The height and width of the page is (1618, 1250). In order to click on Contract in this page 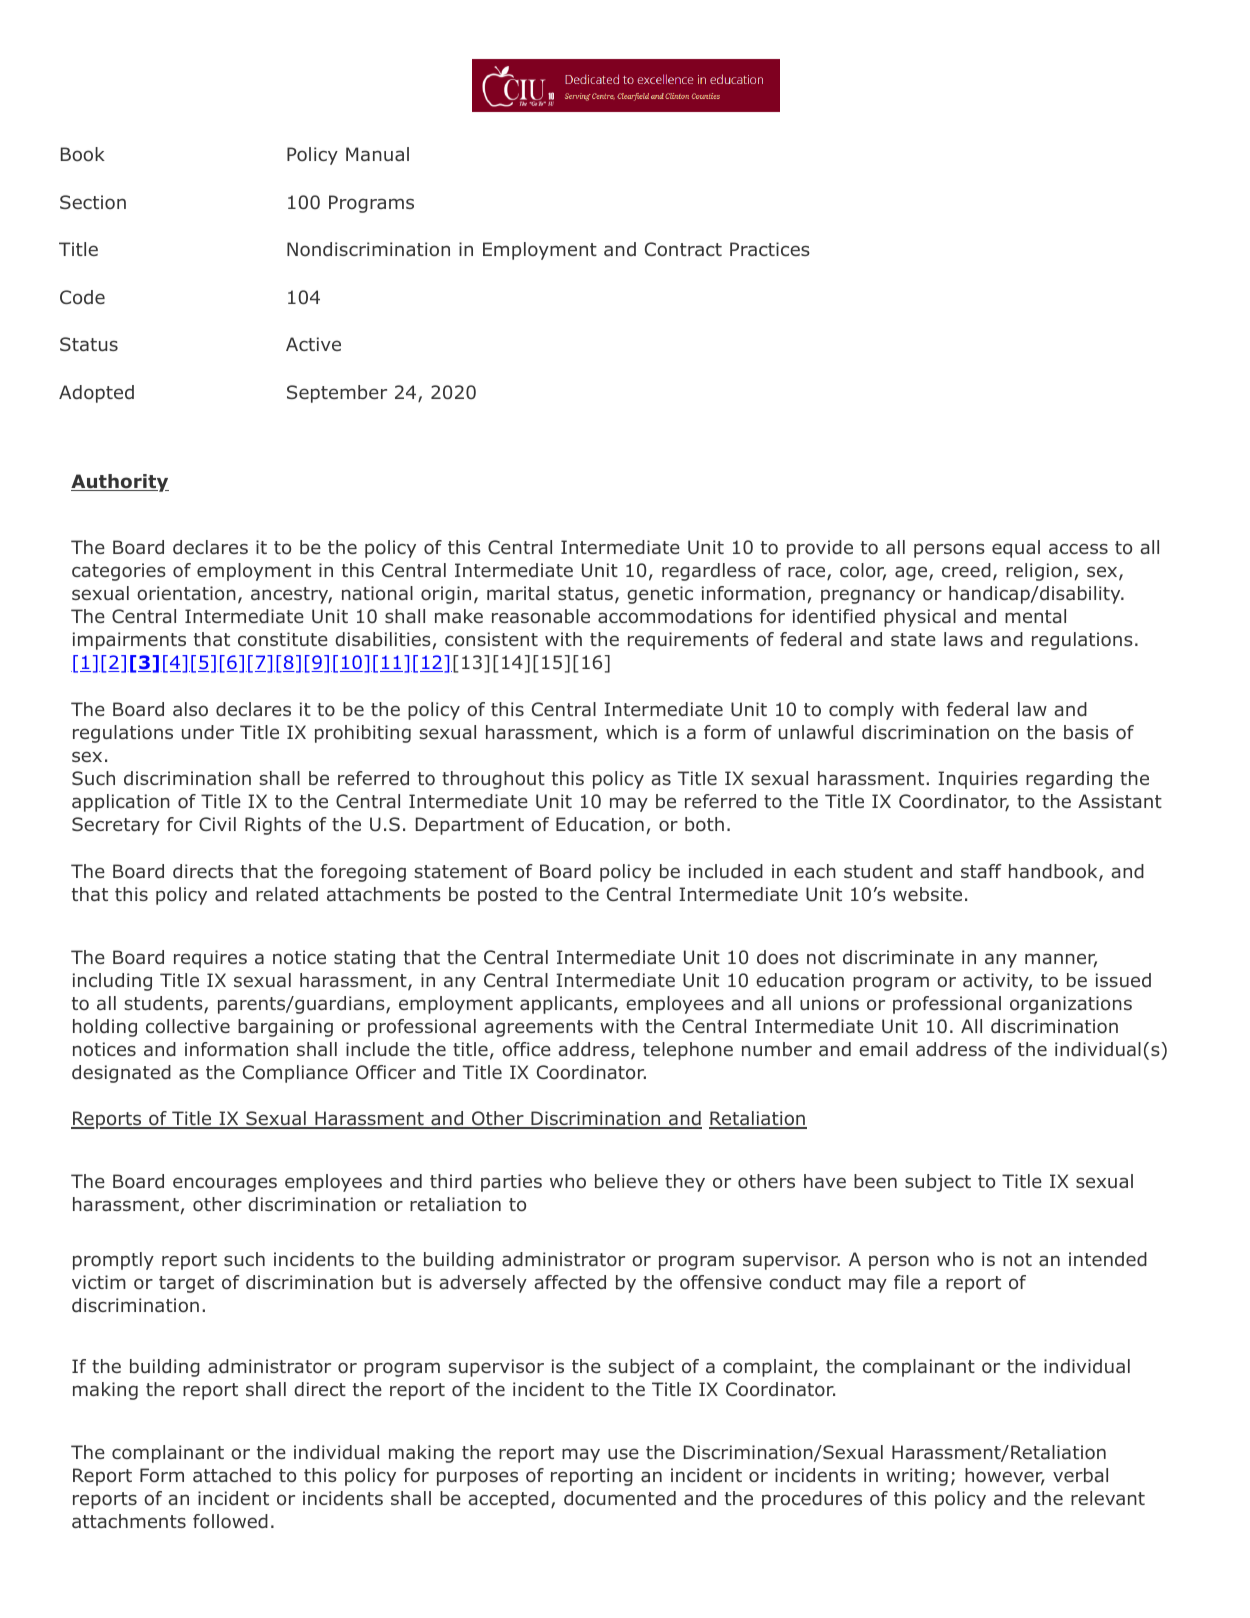, I will do `click(683, 249)`.
